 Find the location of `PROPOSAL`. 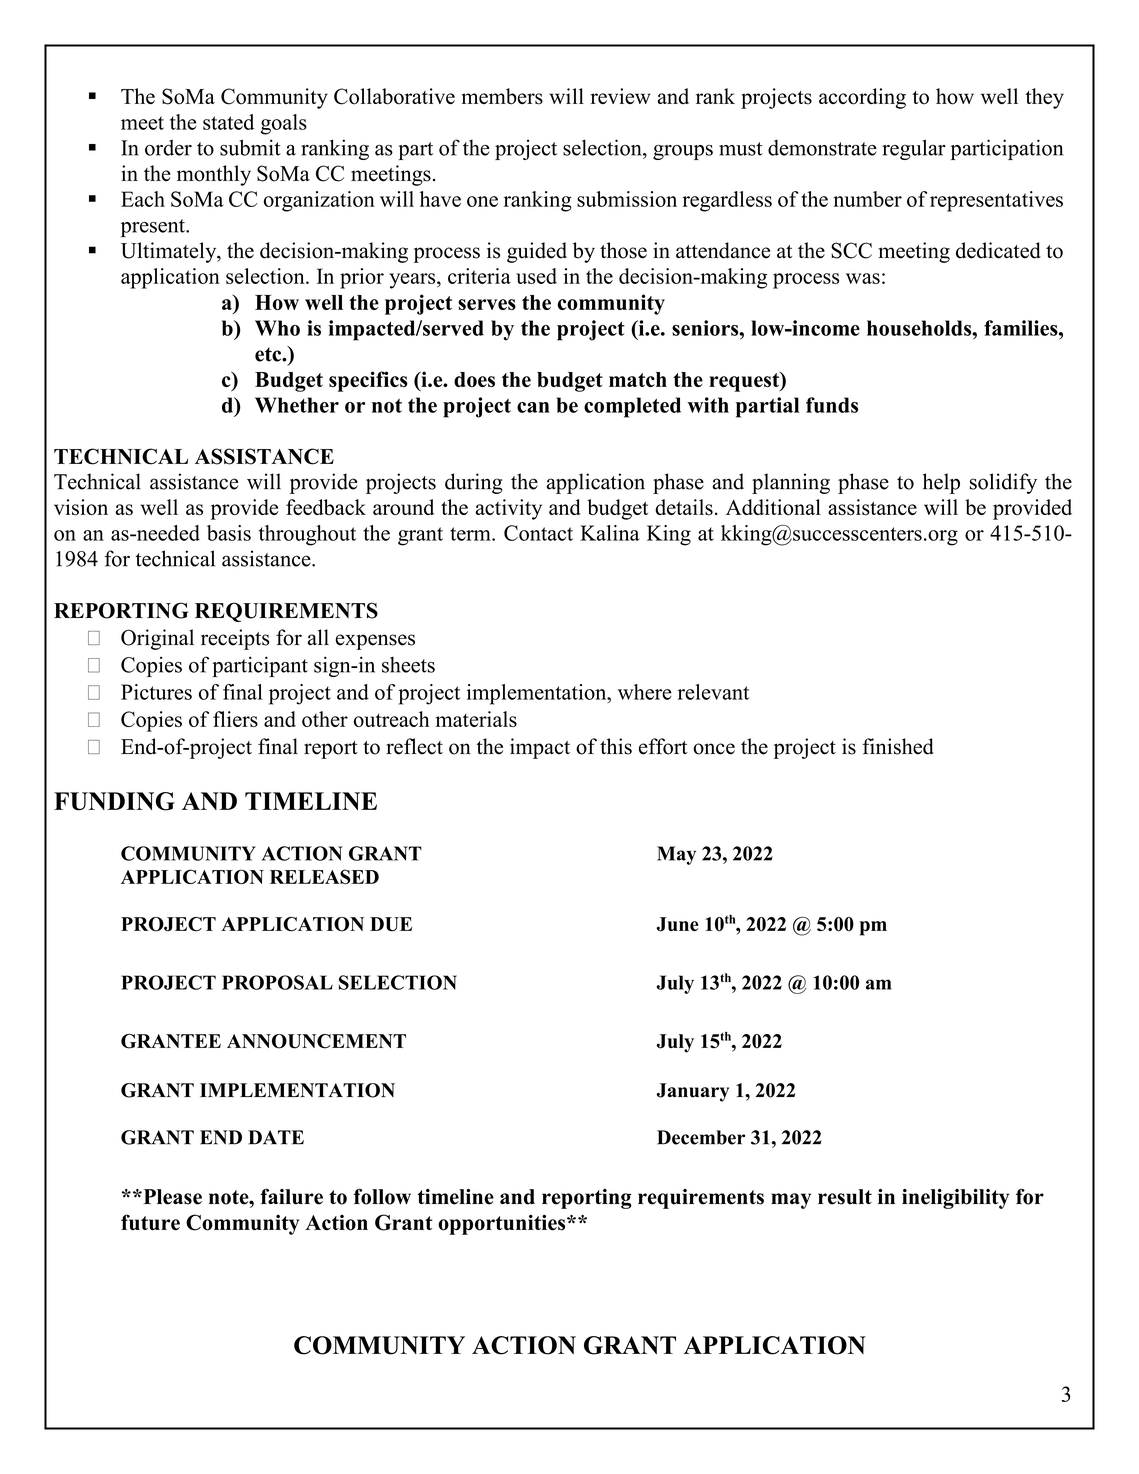

PROPOSAL is located at coordinates (277, 982).
